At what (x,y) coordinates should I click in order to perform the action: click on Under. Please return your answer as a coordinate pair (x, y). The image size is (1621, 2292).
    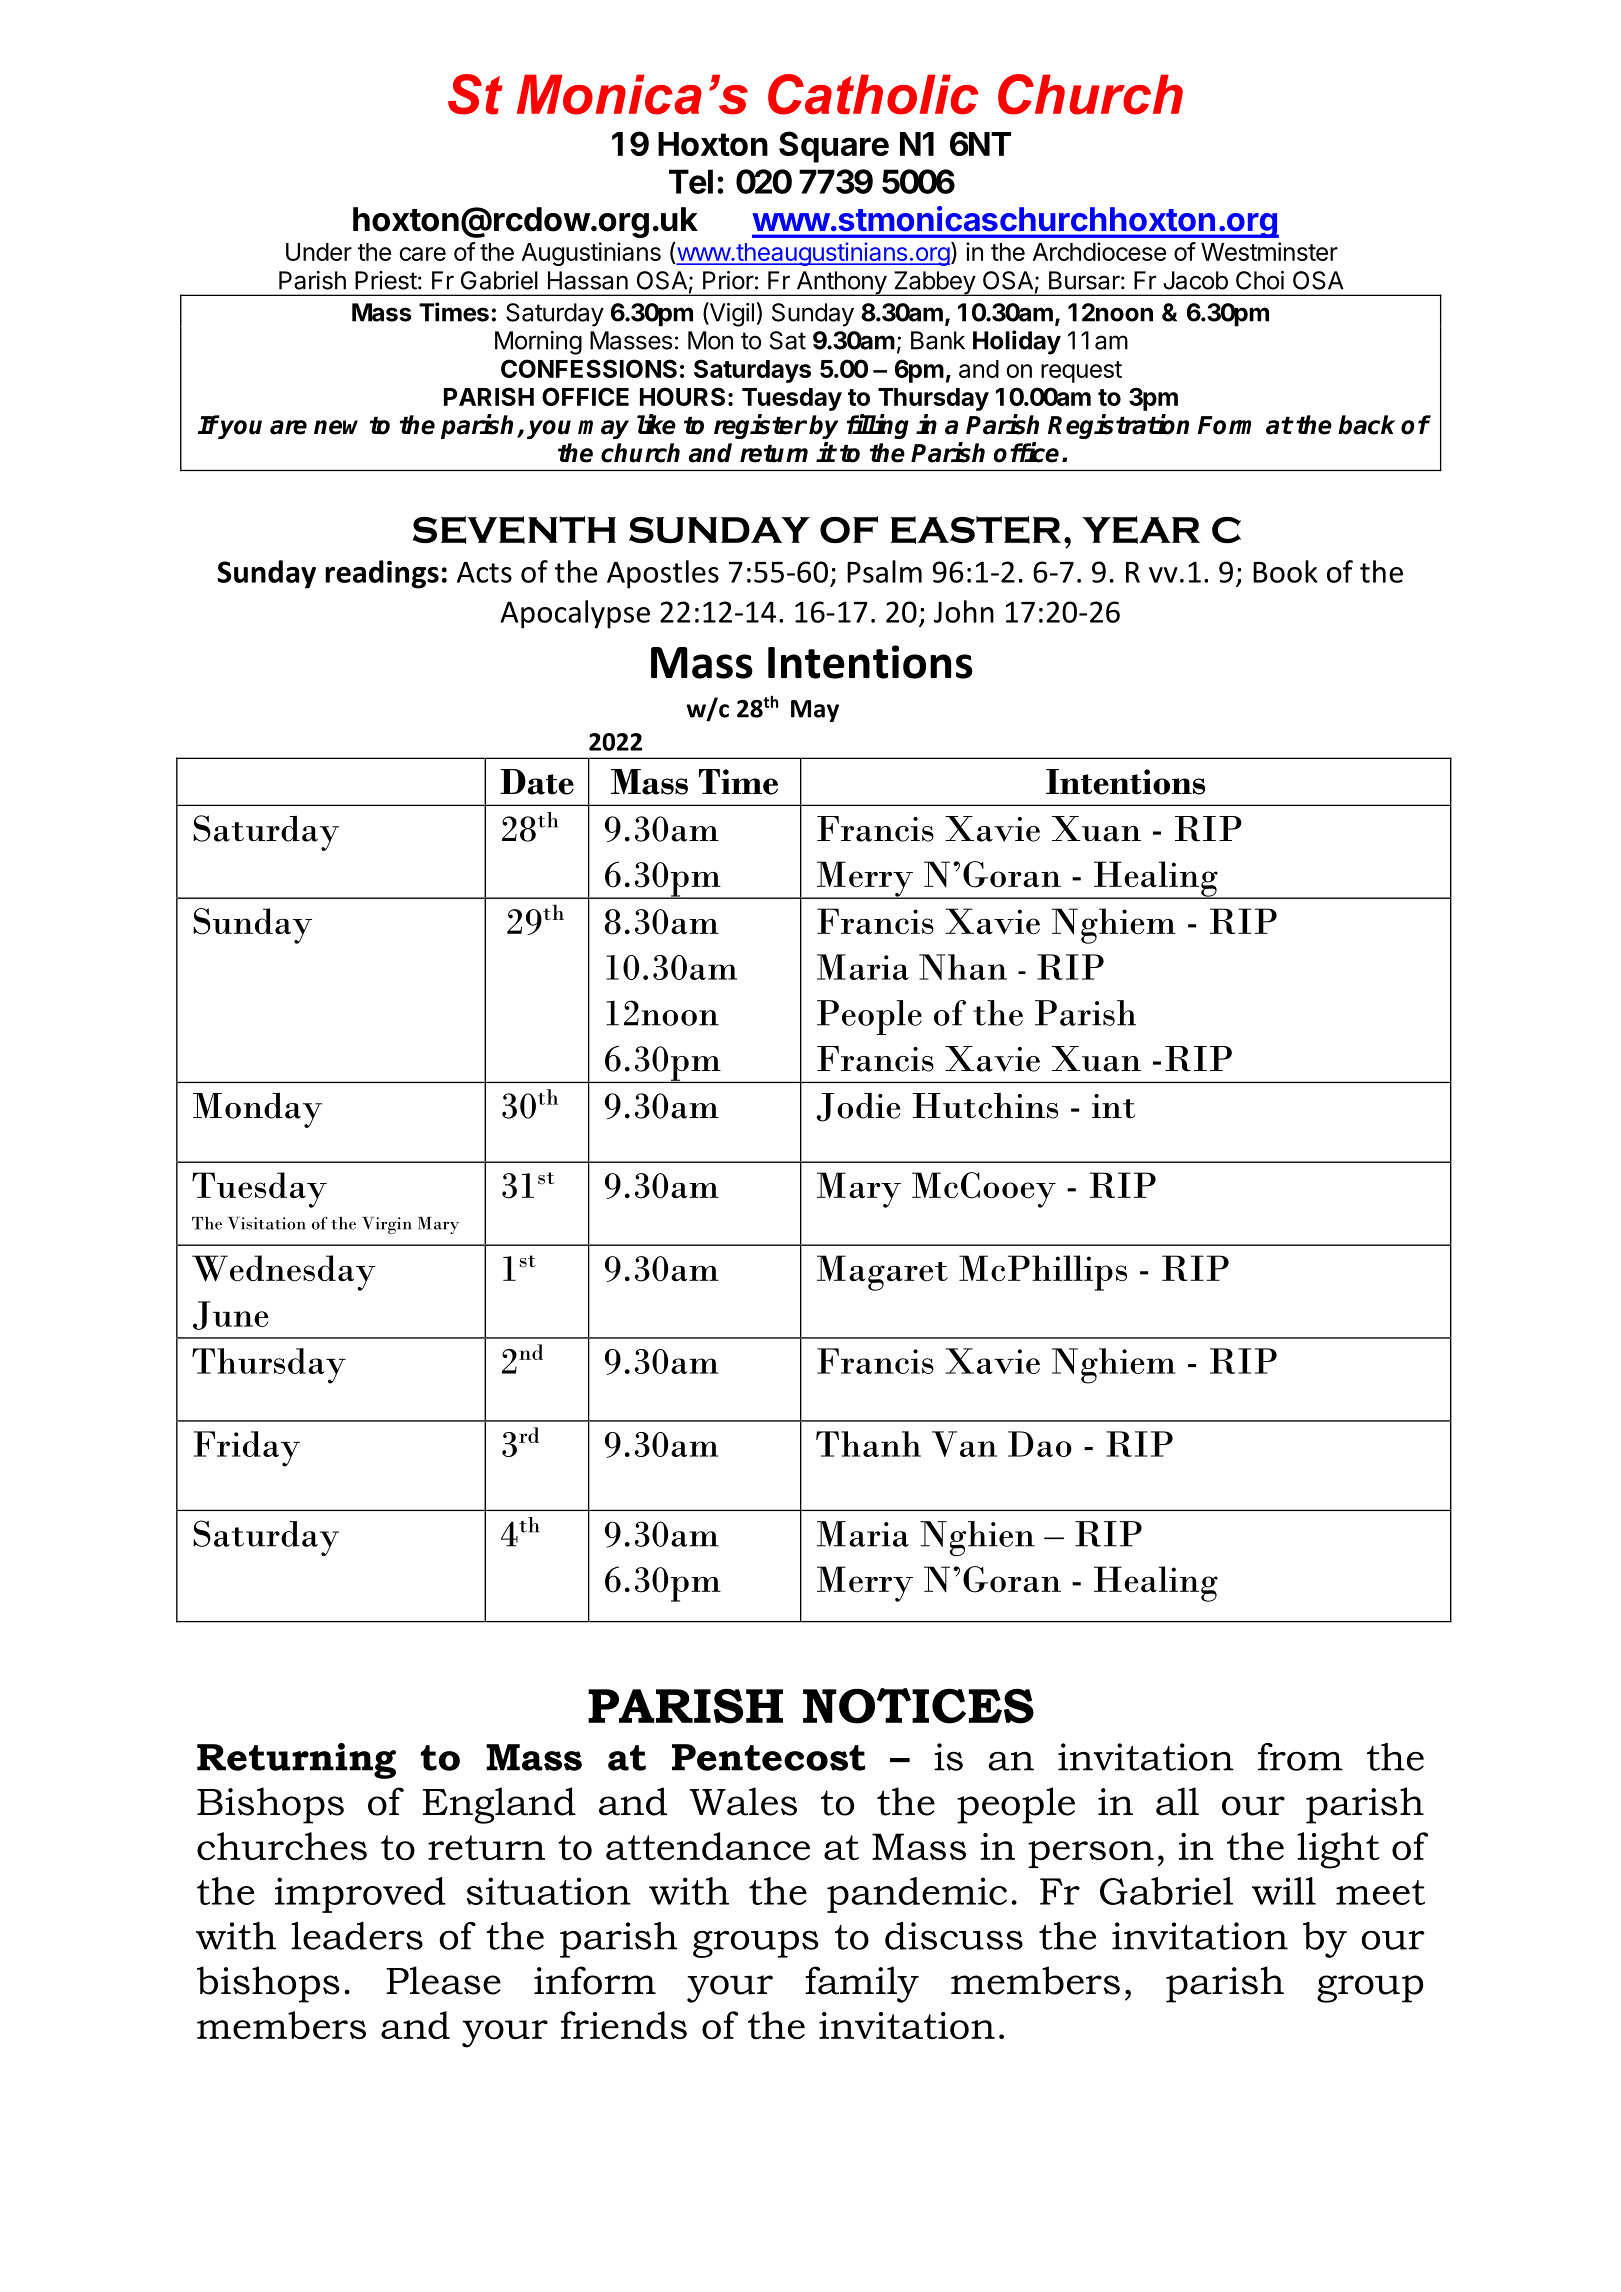
    Looking at the image, I should click on (319, 252).
